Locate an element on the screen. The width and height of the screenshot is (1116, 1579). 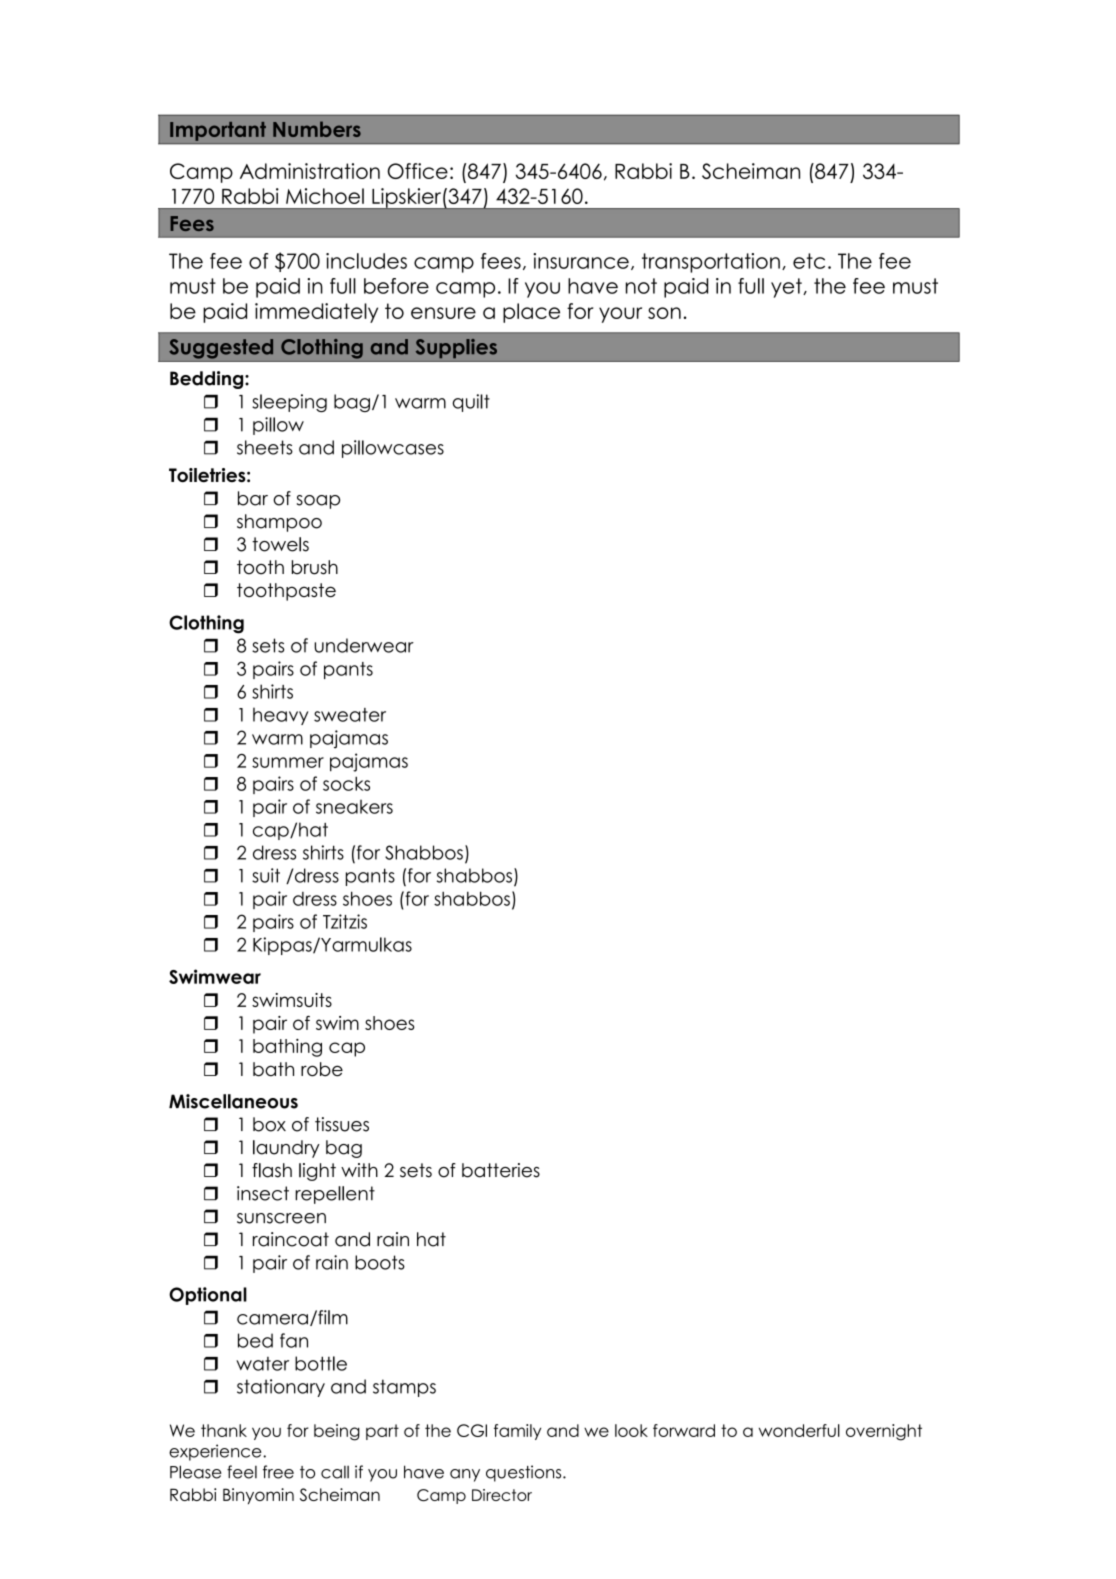
bar is located at coordinates (253, 498).
